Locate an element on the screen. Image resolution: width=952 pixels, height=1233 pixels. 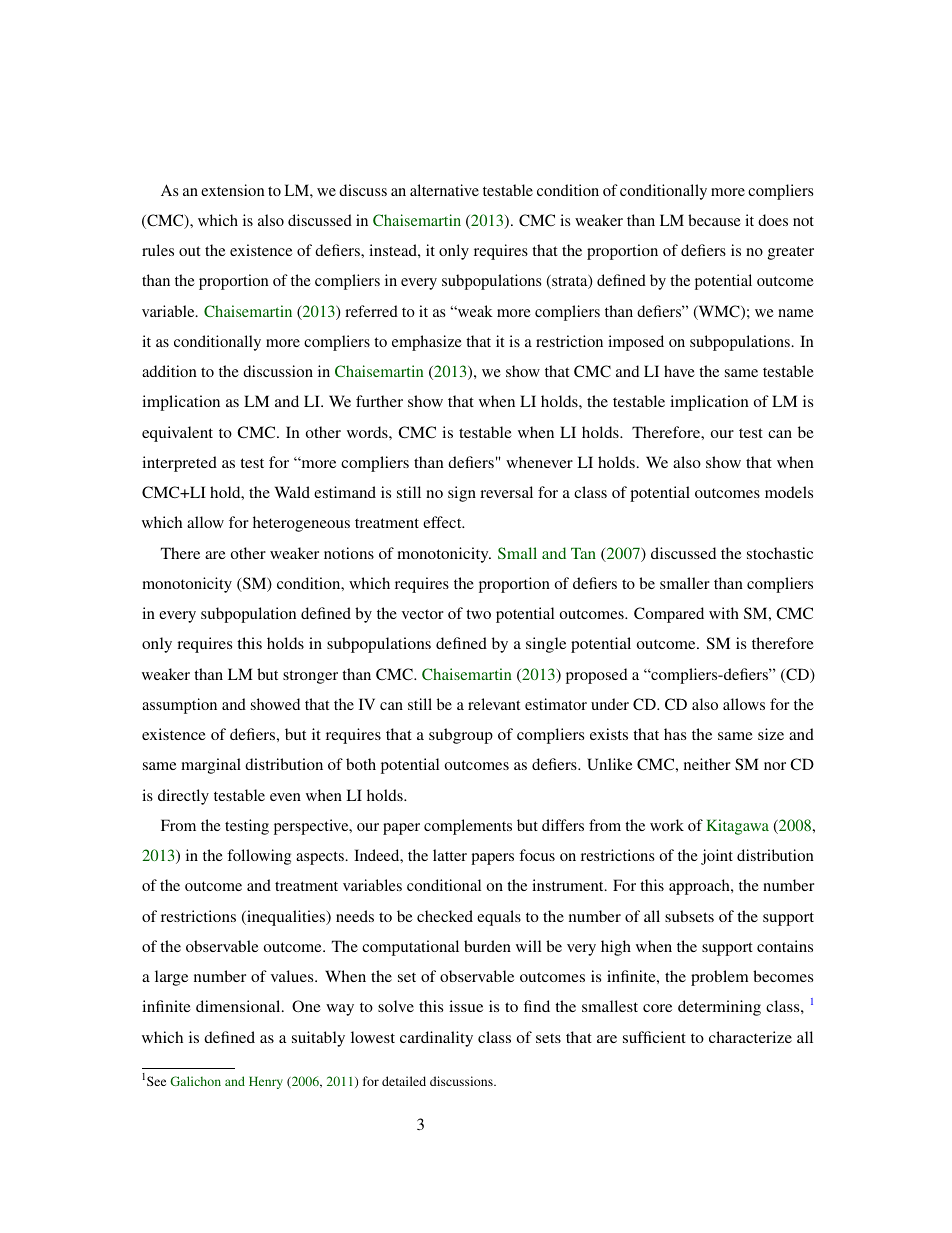
approach is located at coordinates (700, 887).
